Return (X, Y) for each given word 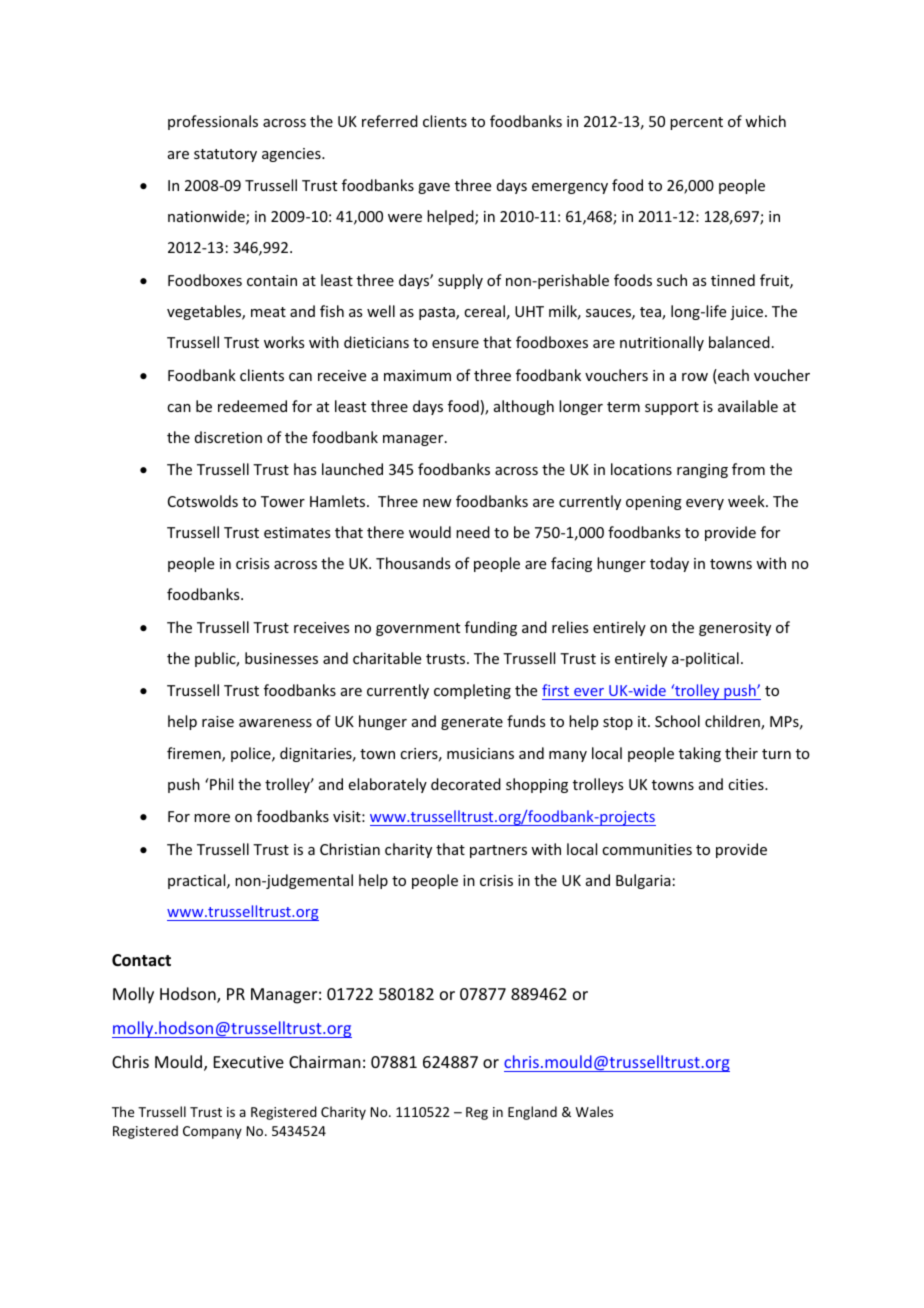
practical (198, 881)
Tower (283, 501)
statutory (225, 155)
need (473, 532)
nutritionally (662, 343)
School (677, 721)
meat (268, 312)
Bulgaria (643, 881)
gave (434, 188)
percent (696, 123)
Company (212, 1132)
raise (218, 721)
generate (472, 723)
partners (498, 851)
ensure (455, 344)
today (669, 564)
